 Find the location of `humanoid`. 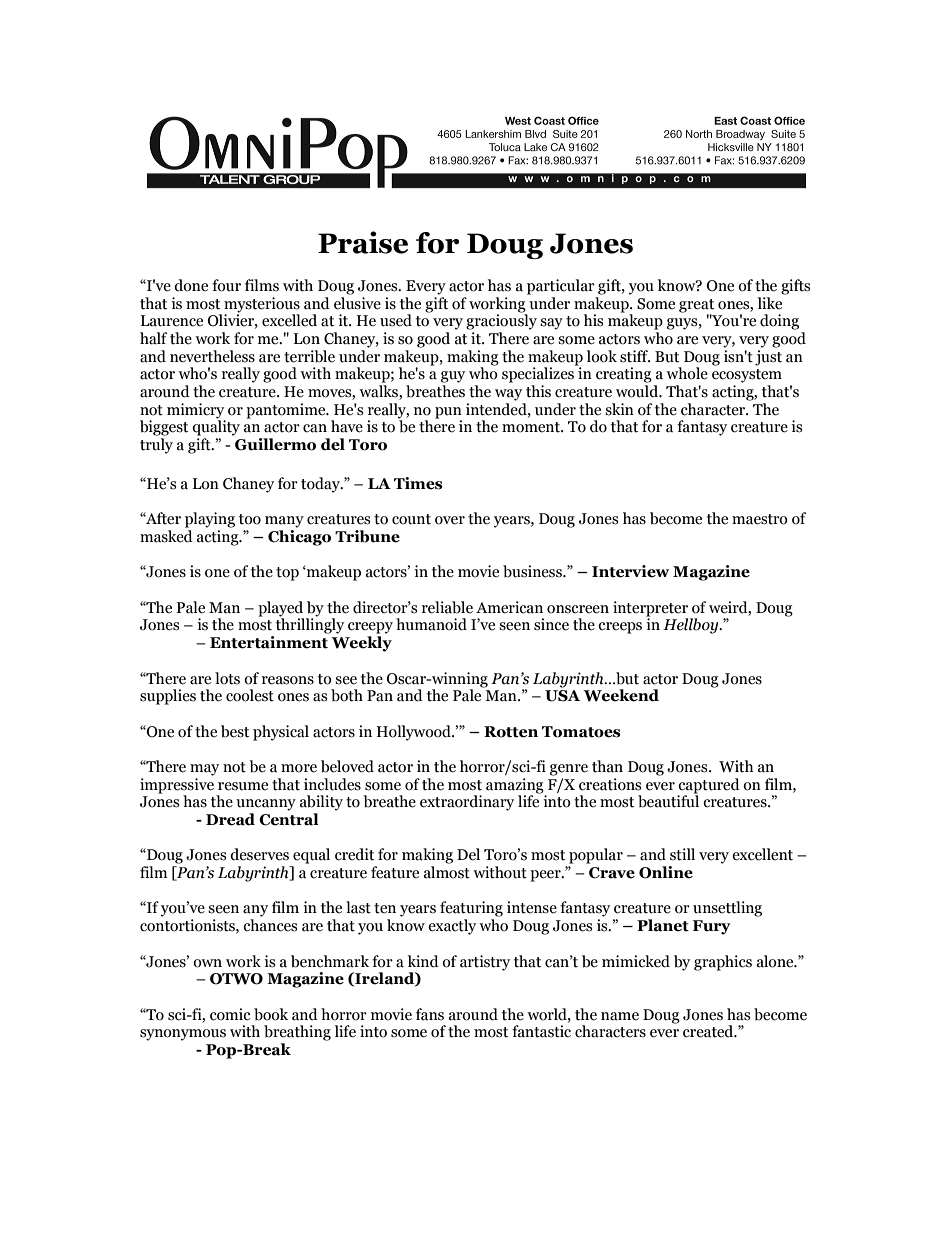

humanoid is located at coordinates (431, 624).
